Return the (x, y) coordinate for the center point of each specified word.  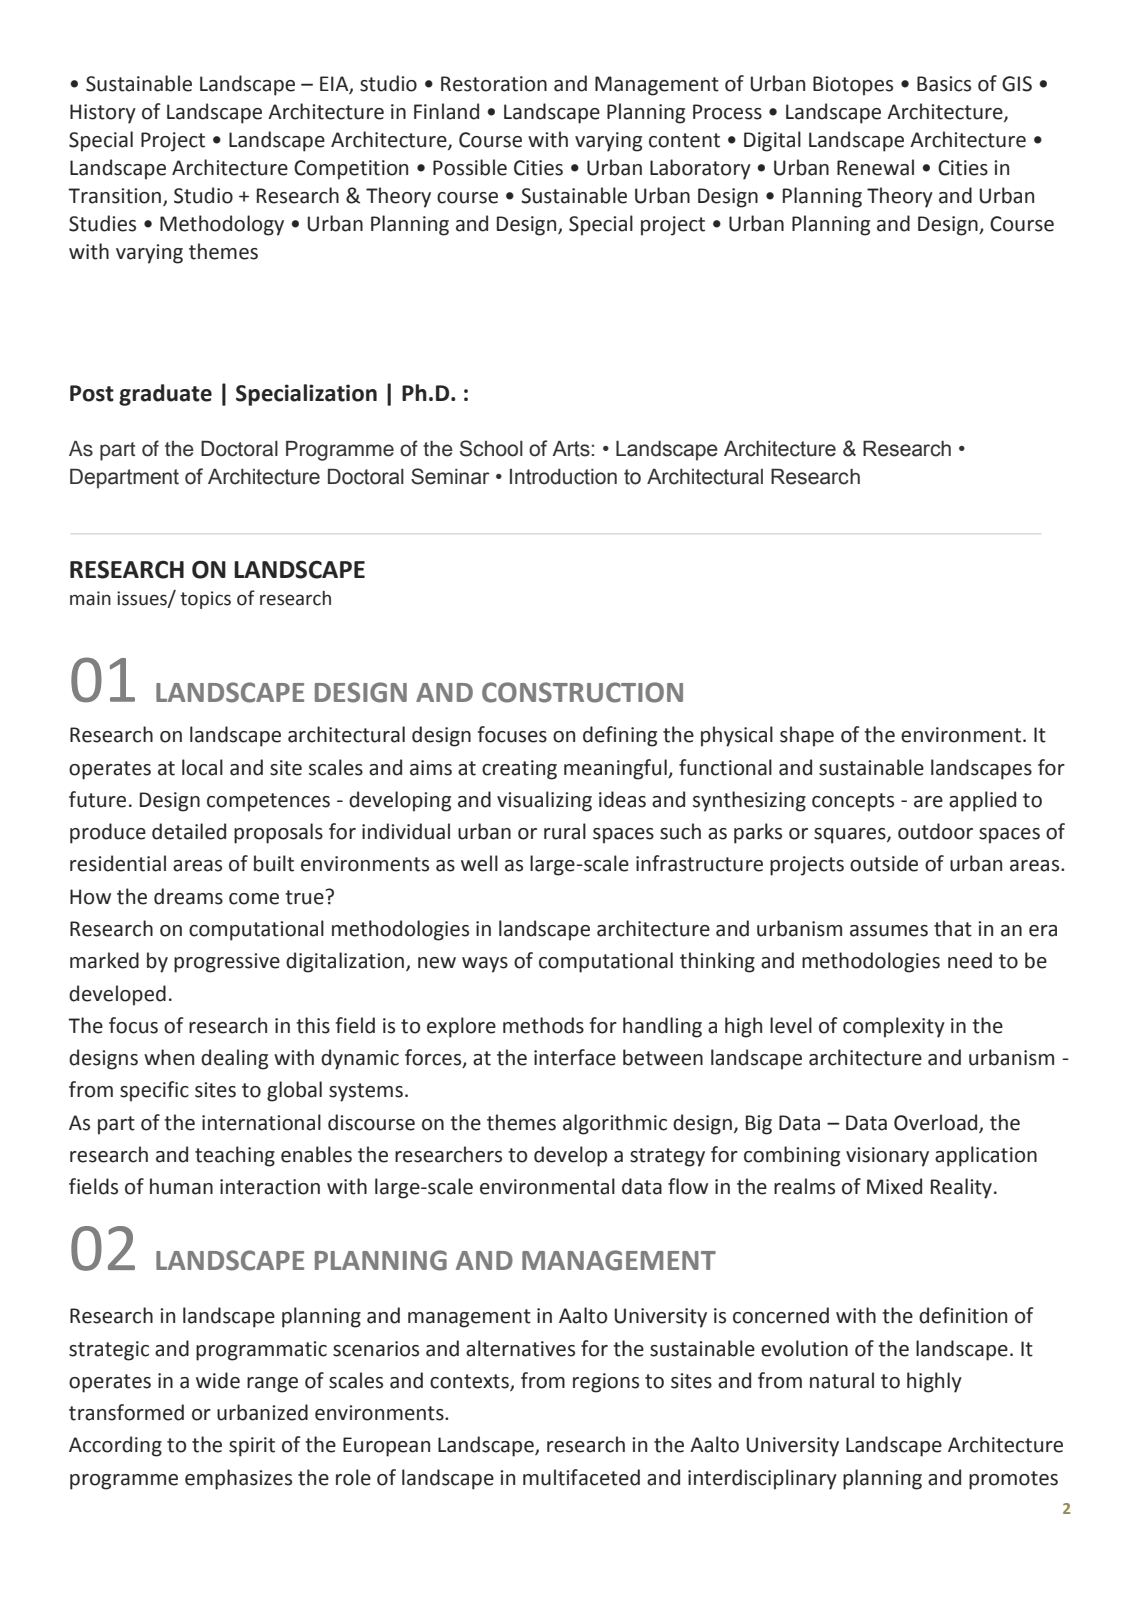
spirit (252, 1447)
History (103, 114)
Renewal (875, 167)
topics (205, 600)
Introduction (563, 477)
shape (807, 736)
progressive (227, 963)
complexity (894, 1027)
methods (543, 1025)
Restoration (494, 84)
